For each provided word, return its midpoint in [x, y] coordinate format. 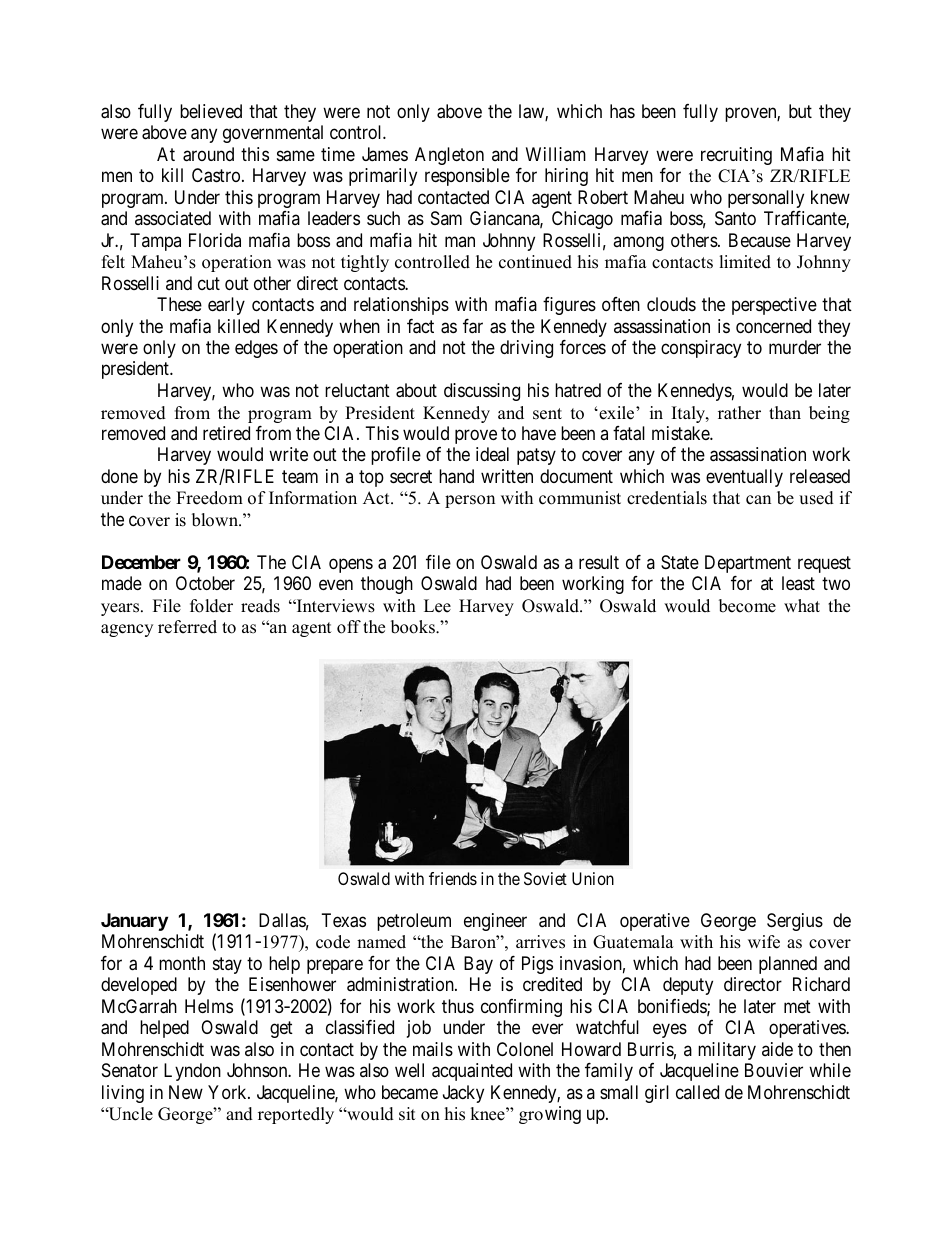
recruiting [736, 156]
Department [748, 564]
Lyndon [192, 1072]
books [414, 627]
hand [456, 476]
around [208, 154]
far [473, 326]
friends [453, 878]
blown [216, 520]
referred [187, 627]
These [179, 304]
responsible [467, 177]
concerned [773, 326]
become [747, 606]
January [134, 922]
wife [764, 942]
